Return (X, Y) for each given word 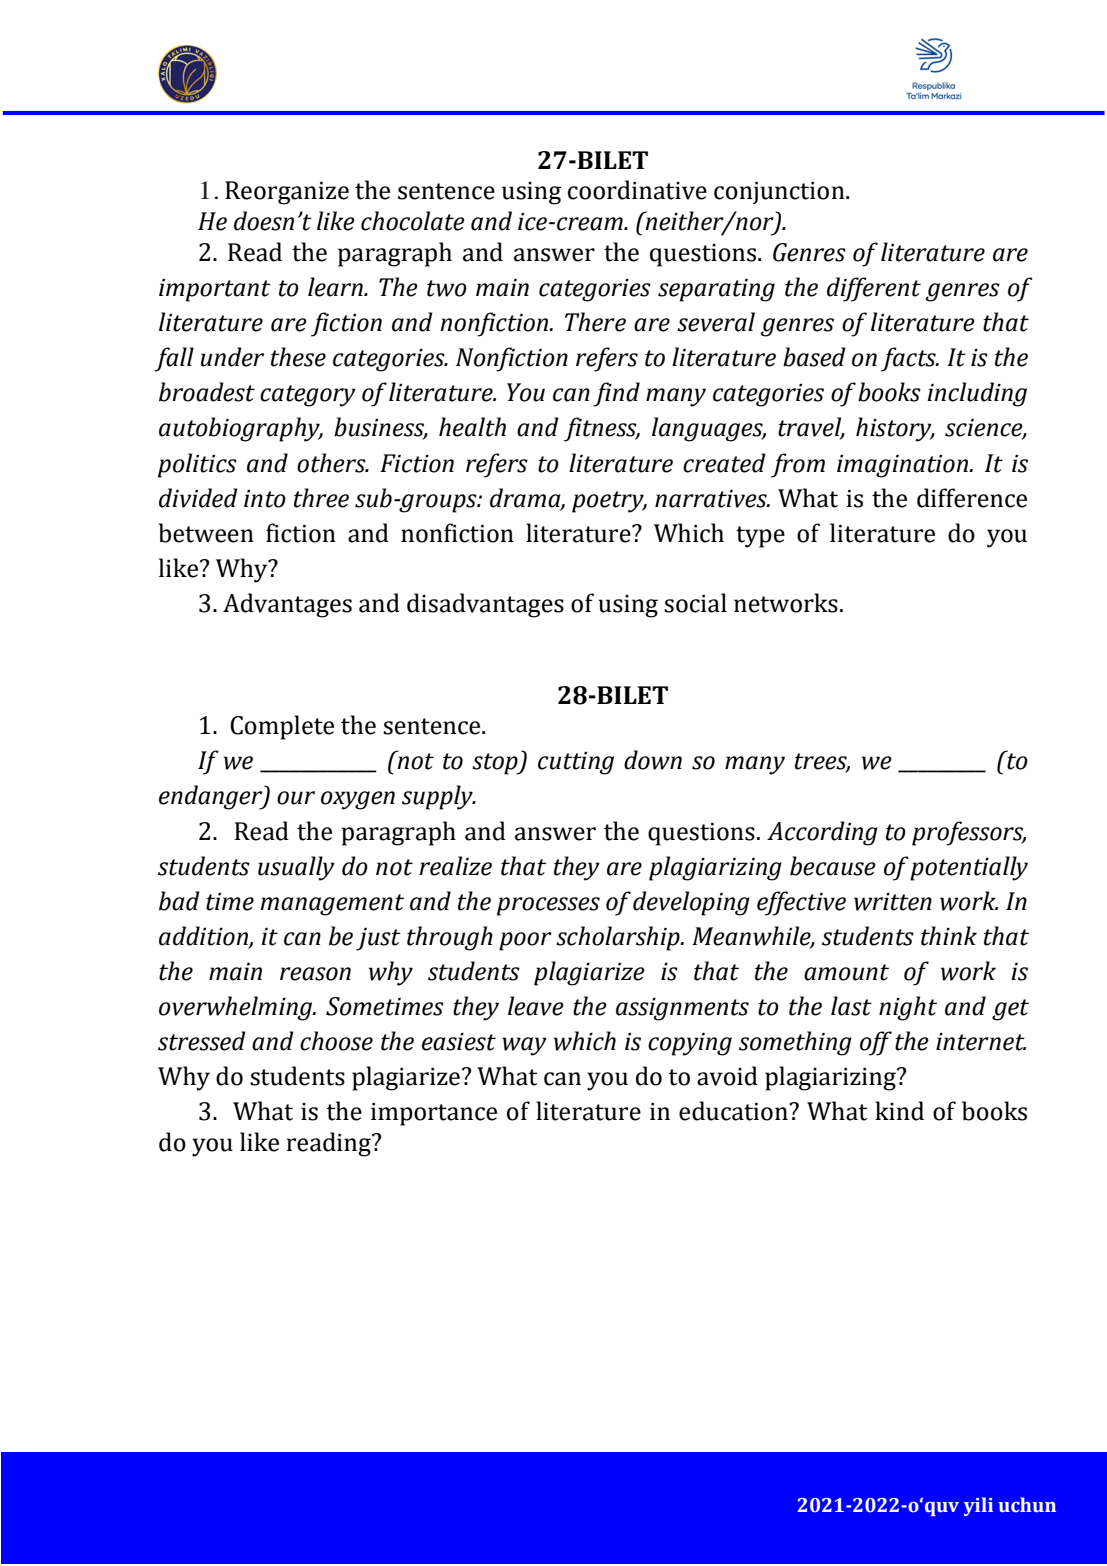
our (296, 798)
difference (972, 498)
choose (336, 1041)
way (524, 1046)
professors (969, 833)
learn (336, 287)
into (265, 499)
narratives (712, 499)
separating (716, 290)
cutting (576, 763)
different (874, 289)
